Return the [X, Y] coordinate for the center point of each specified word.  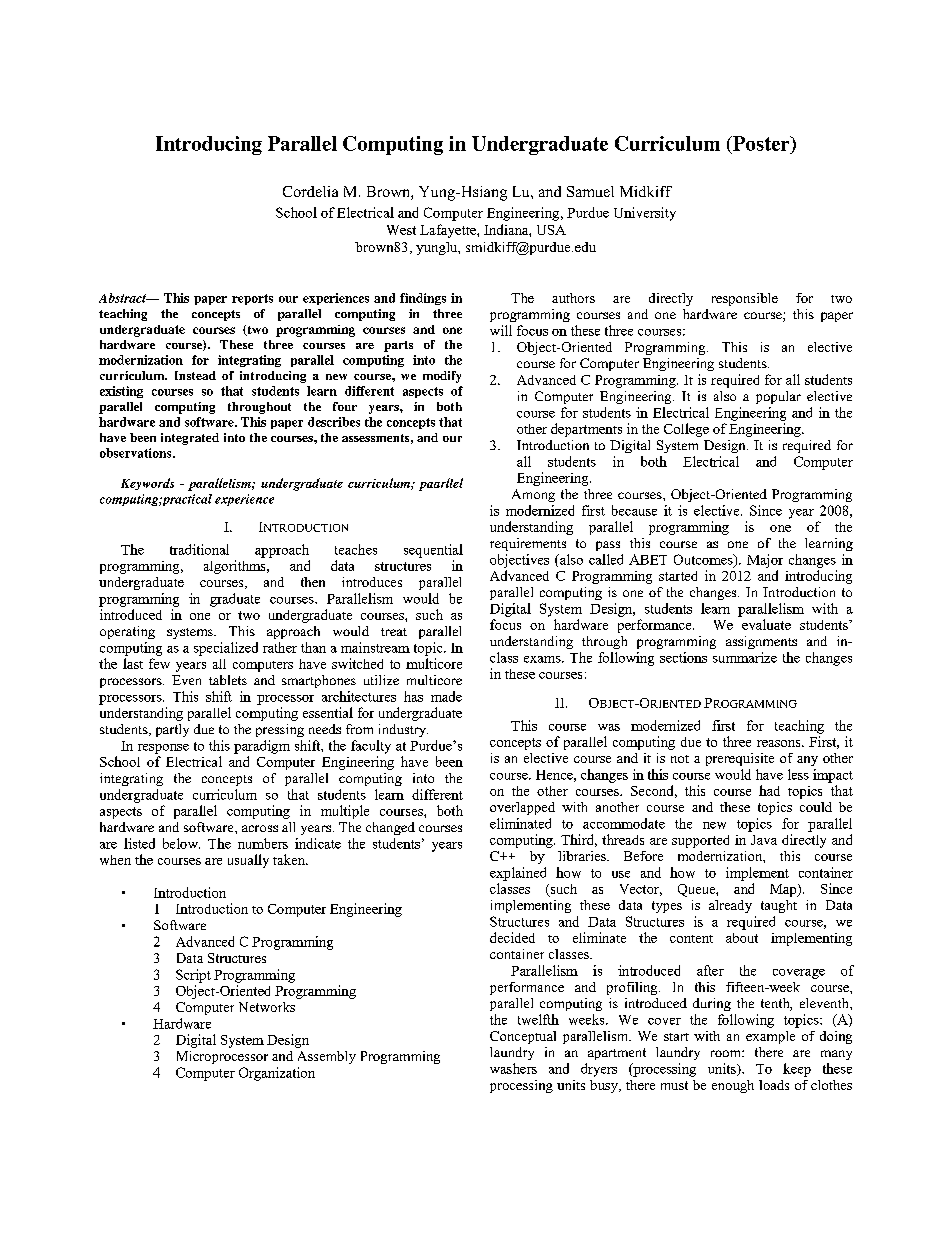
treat [394, 632]
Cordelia [310, 191]
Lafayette [449, 231]
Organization [277, 1074]
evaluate [766, 624]
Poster [761, 143]
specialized [226, 649]
